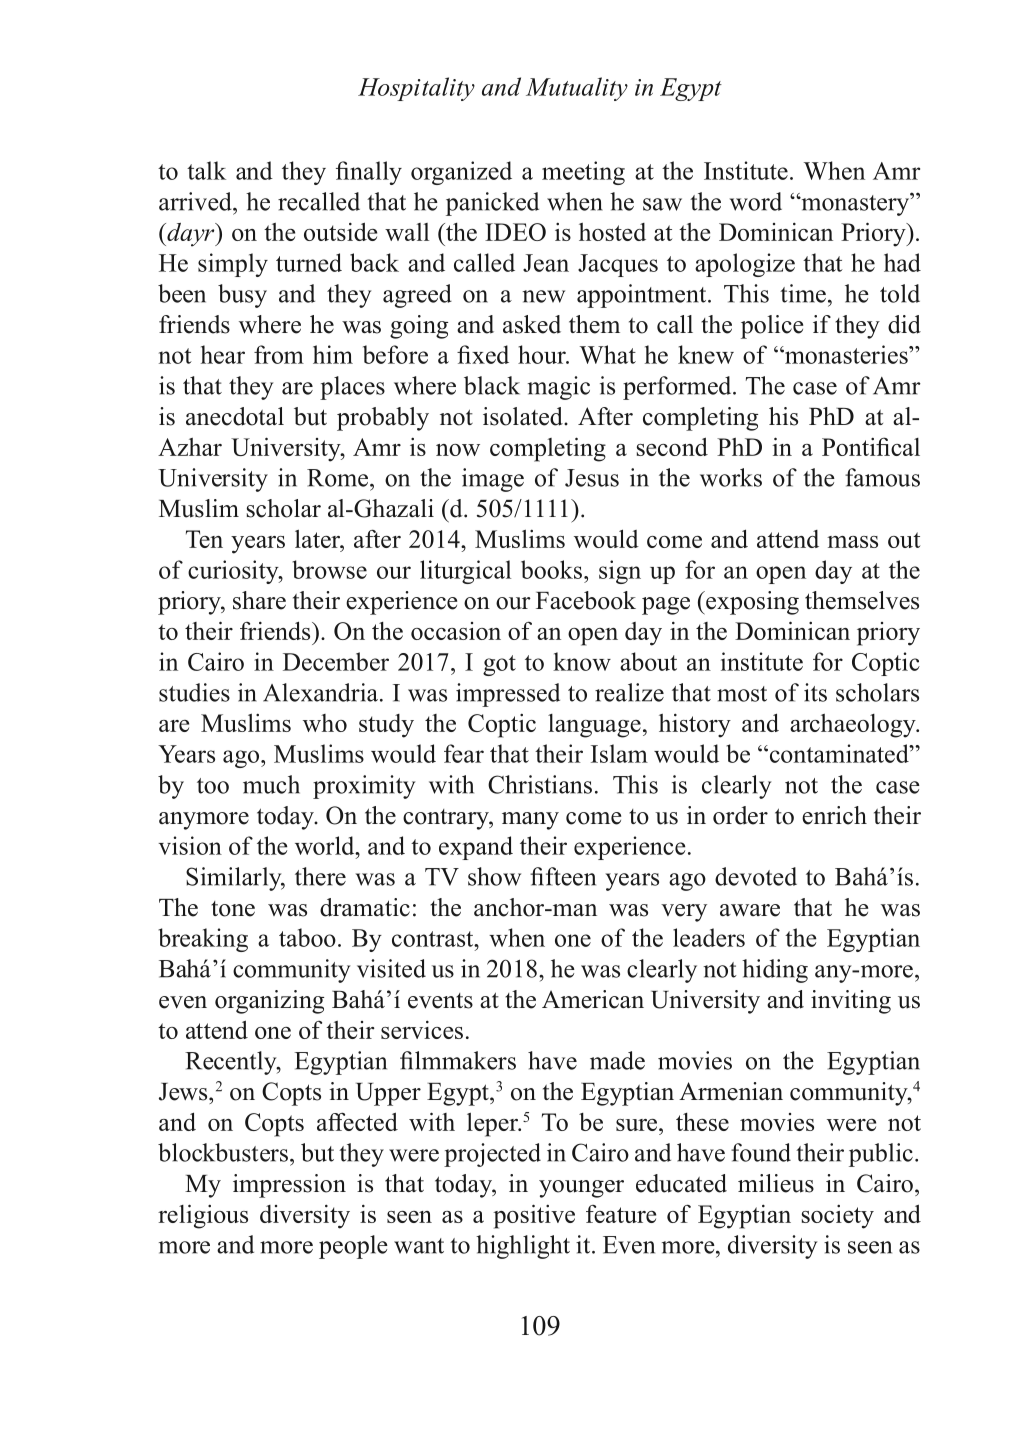 The width and height of the screenshot is (1025, 1450). Describe the element at coordinates (838, 1217) in the screenshot. I see `society` at that location.
